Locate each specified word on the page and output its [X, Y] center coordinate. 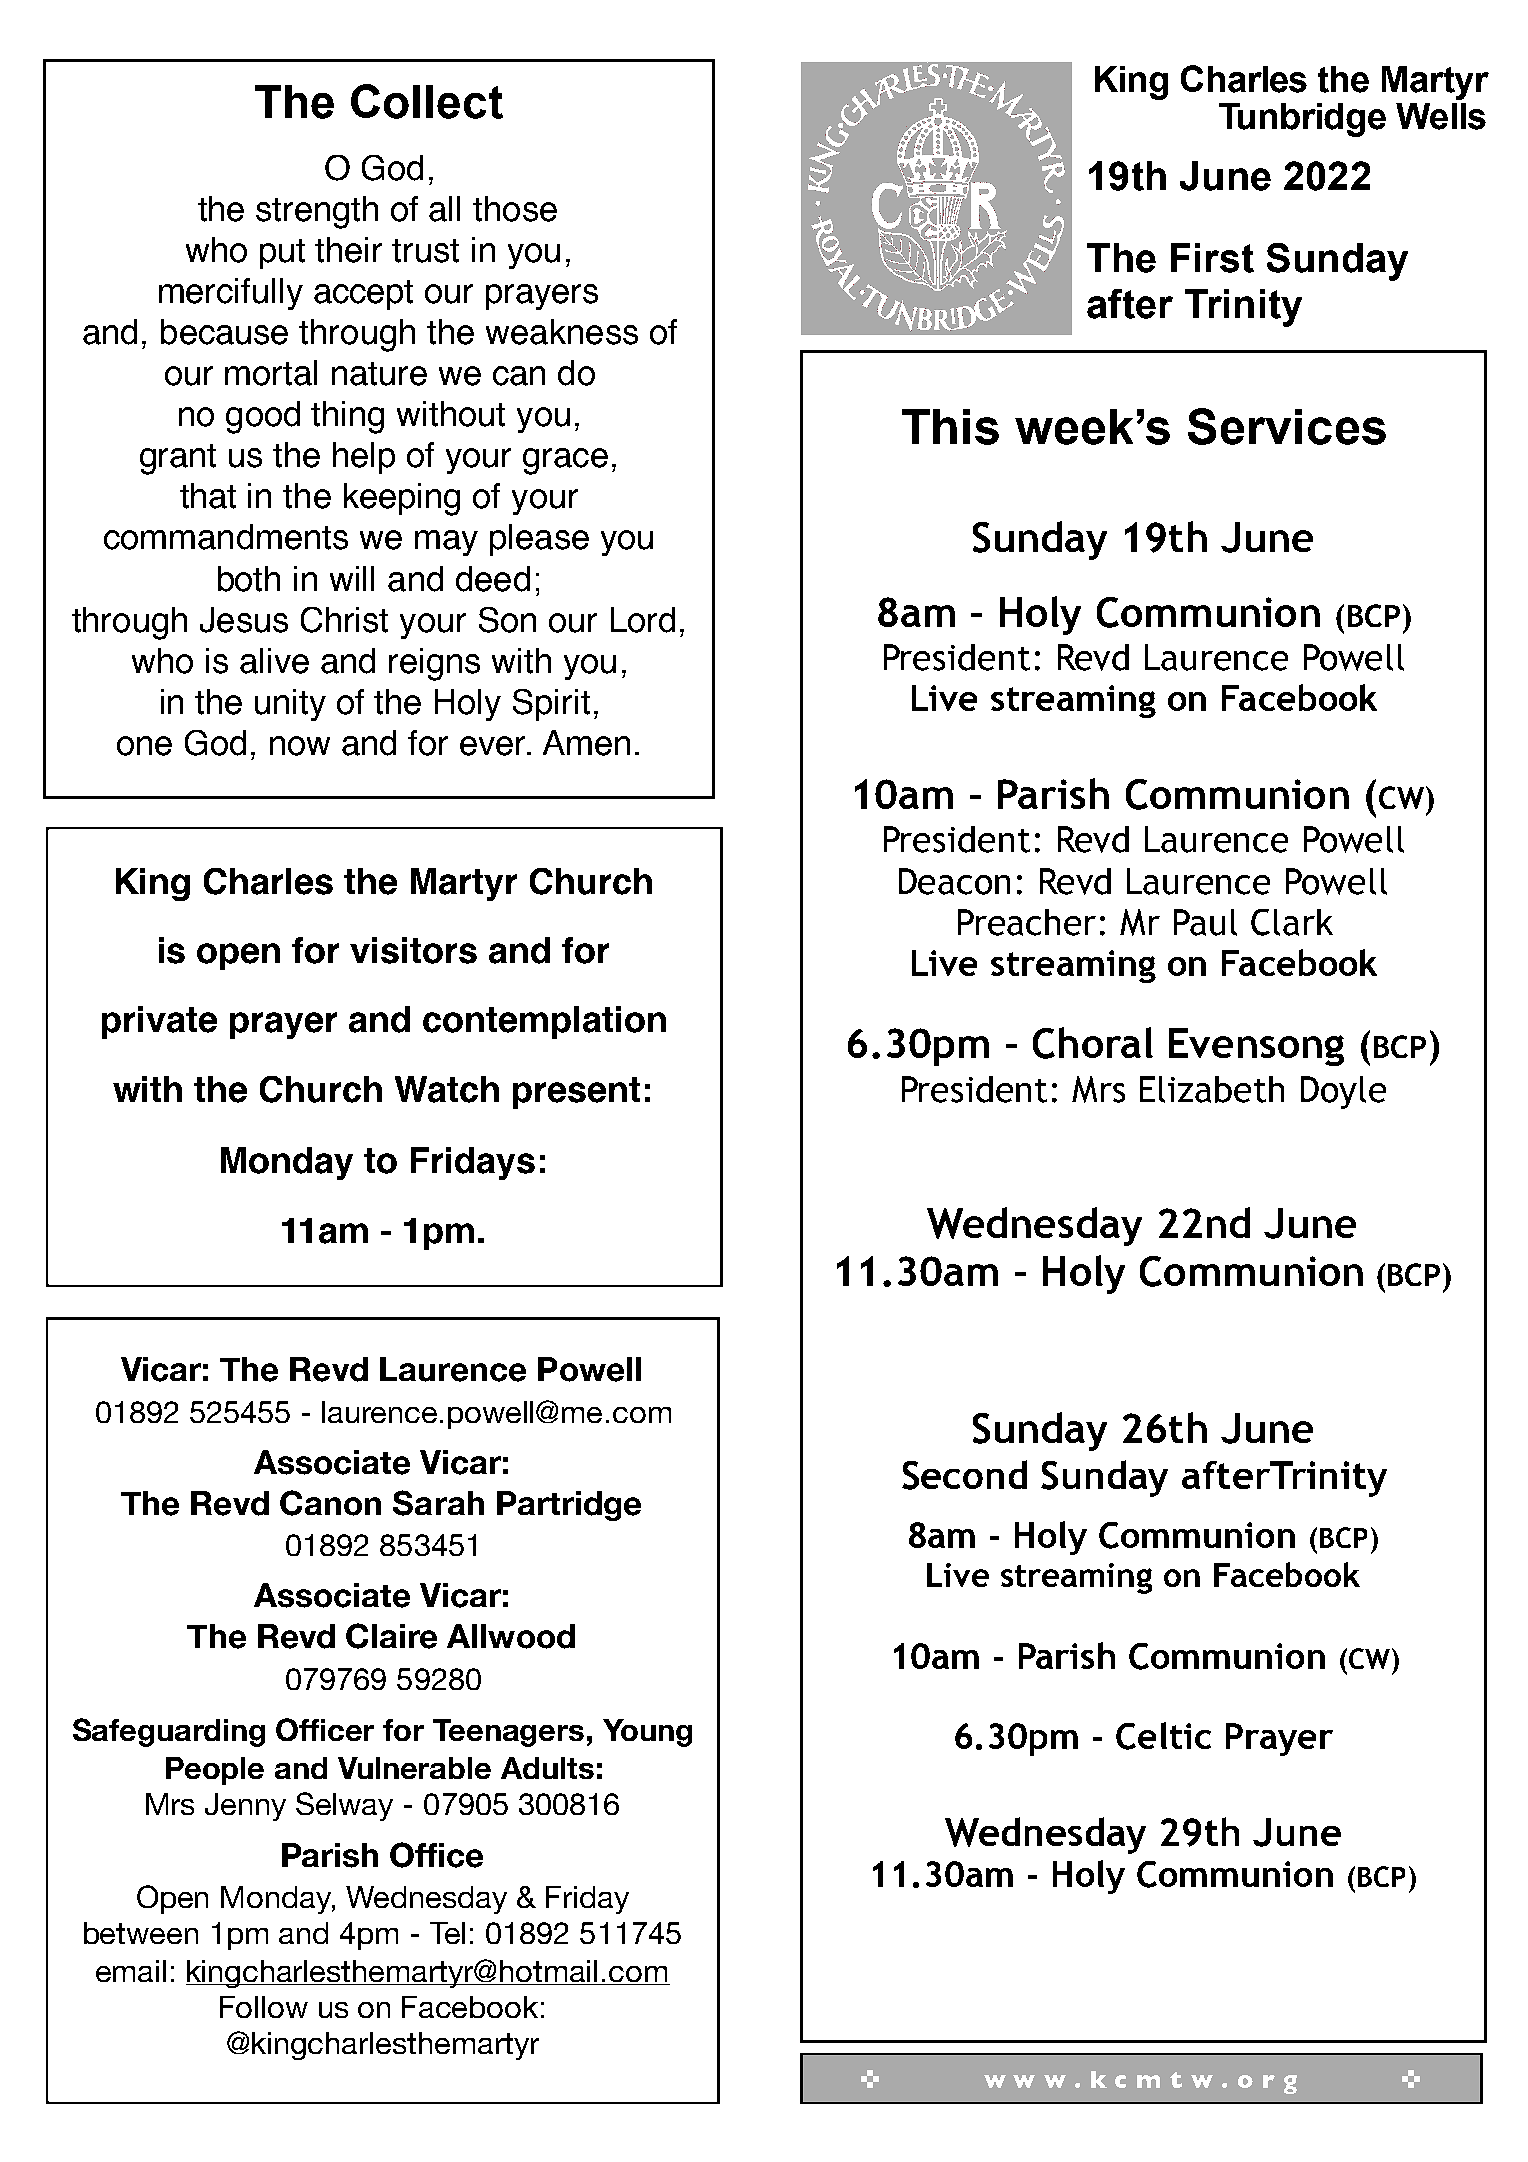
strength [317, 212]
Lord [643, 620]
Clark [1292, 922]
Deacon [954, 881]
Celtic [1163, 1736]
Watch [447, 1089]
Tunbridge [1302, 120]
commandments [226, 537]
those [515, 209]
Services [1287, 426]
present [576, 1093]
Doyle [1343, 1092]
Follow [264, 2007]
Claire [391, 1636]
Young [647, 1733]
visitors [413, 950]
